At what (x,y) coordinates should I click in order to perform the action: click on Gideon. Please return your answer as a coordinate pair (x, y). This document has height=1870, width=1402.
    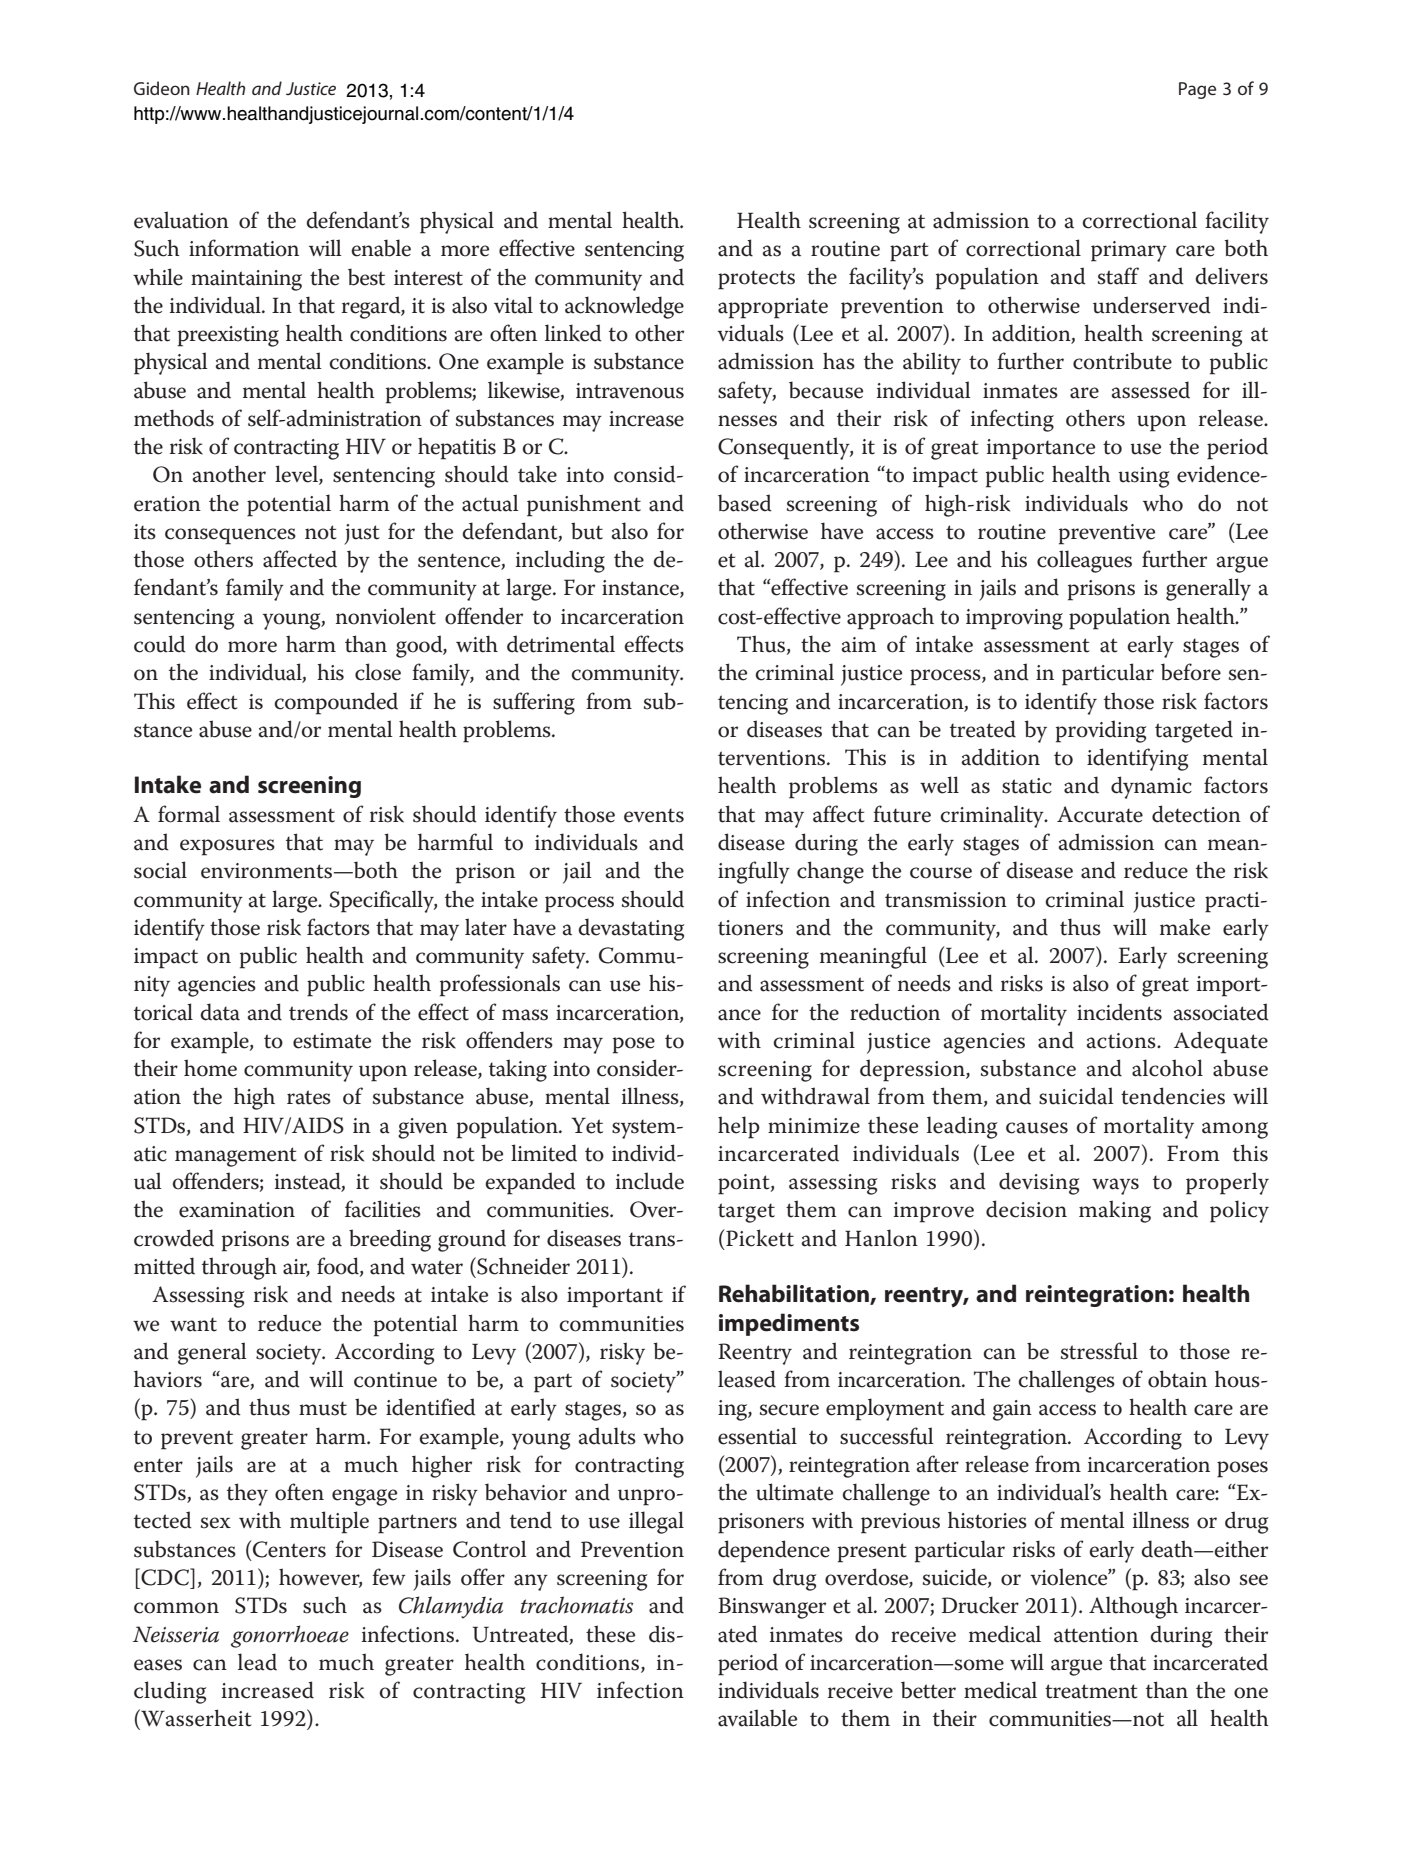
    Looking at the image, I should click on (162, 88).
